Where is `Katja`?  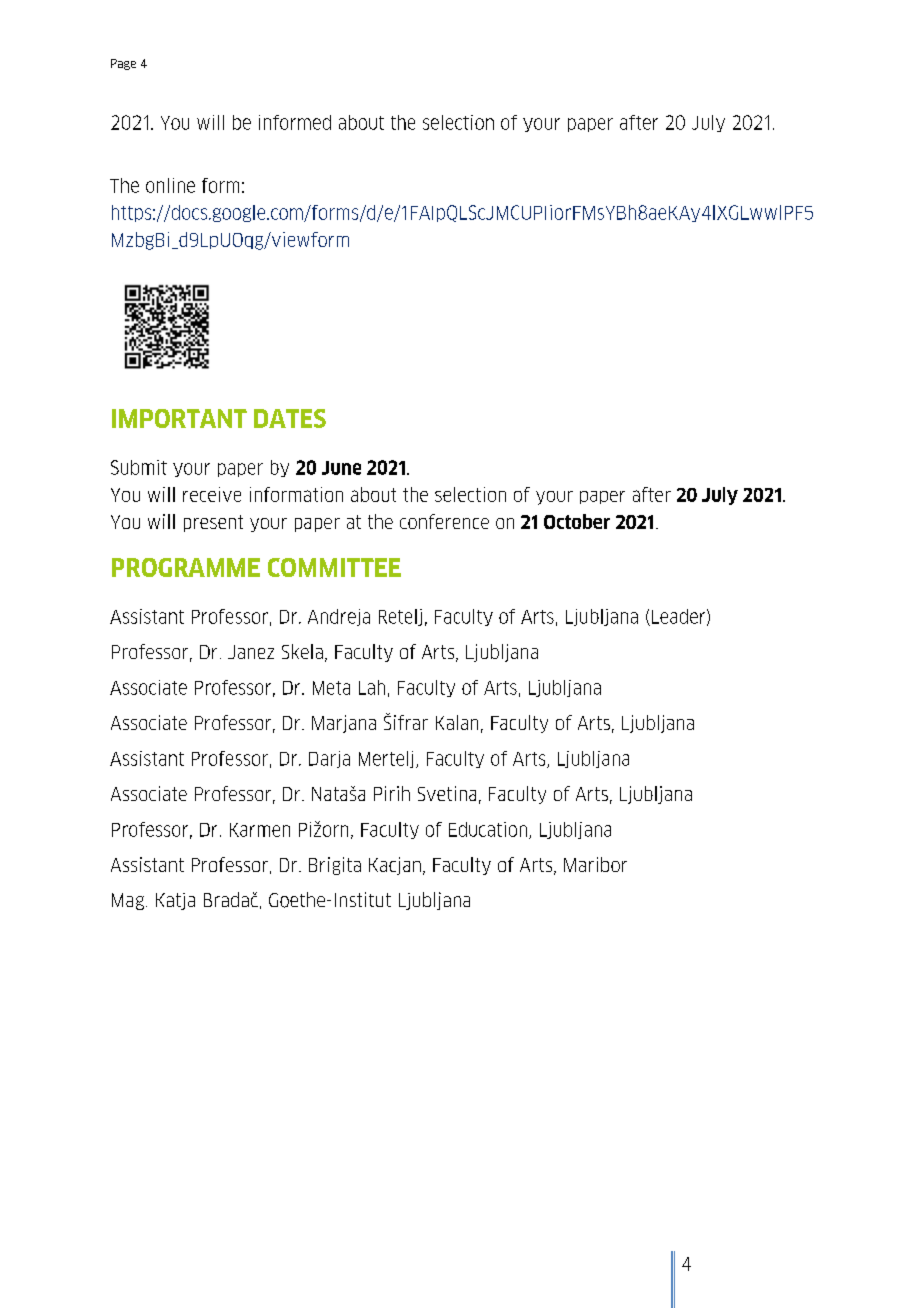
Katja is located at coordinates (175, 901).
